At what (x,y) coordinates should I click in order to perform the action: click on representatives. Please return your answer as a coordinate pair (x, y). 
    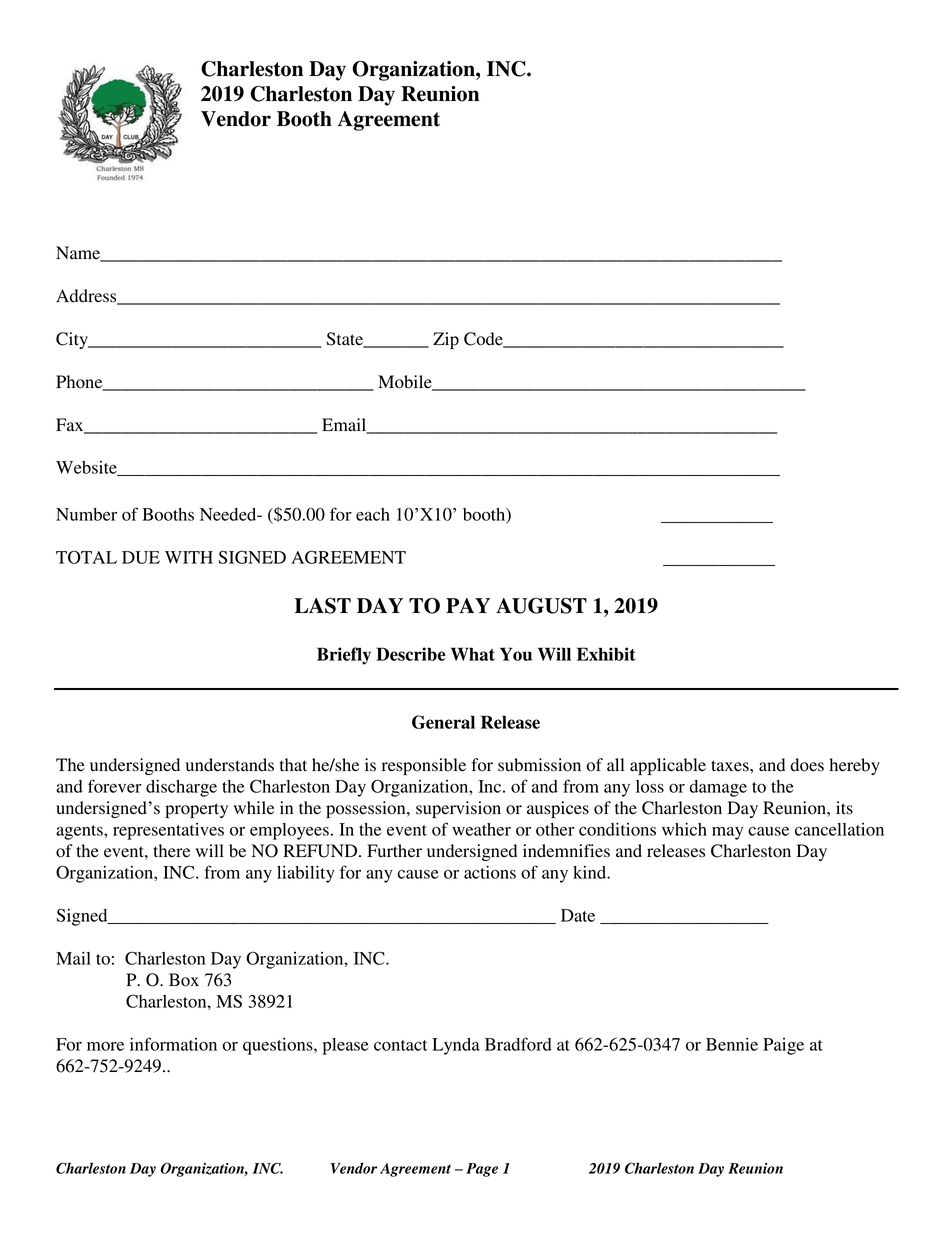
    Looking at the image, I should click on (168, 831).
